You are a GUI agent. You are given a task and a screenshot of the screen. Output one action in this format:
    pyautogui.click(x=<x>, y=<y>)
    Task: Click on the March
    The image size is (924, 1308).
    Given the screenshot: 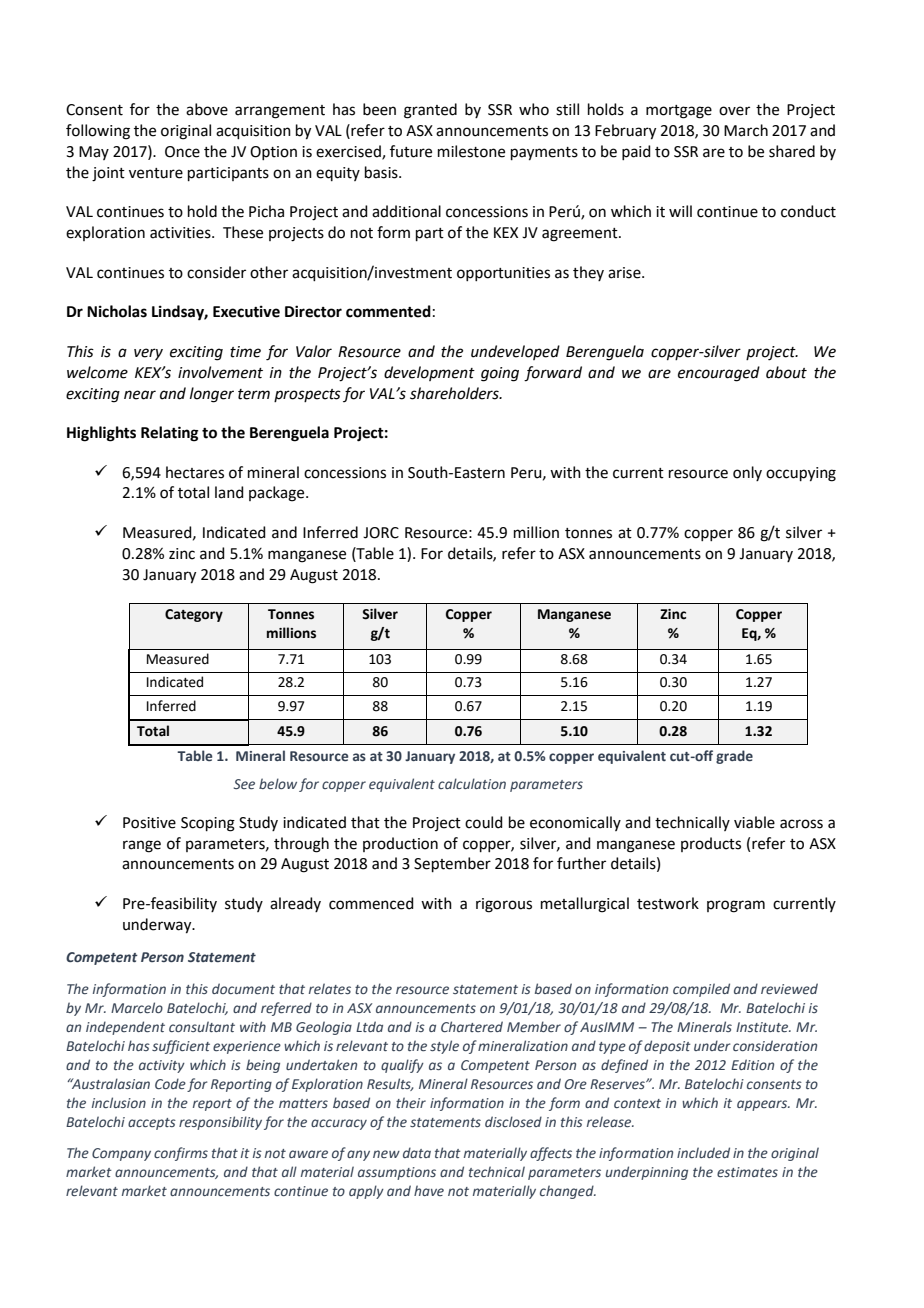 What is the action you would take?
    pyautogui.click(x=746, y=130)
